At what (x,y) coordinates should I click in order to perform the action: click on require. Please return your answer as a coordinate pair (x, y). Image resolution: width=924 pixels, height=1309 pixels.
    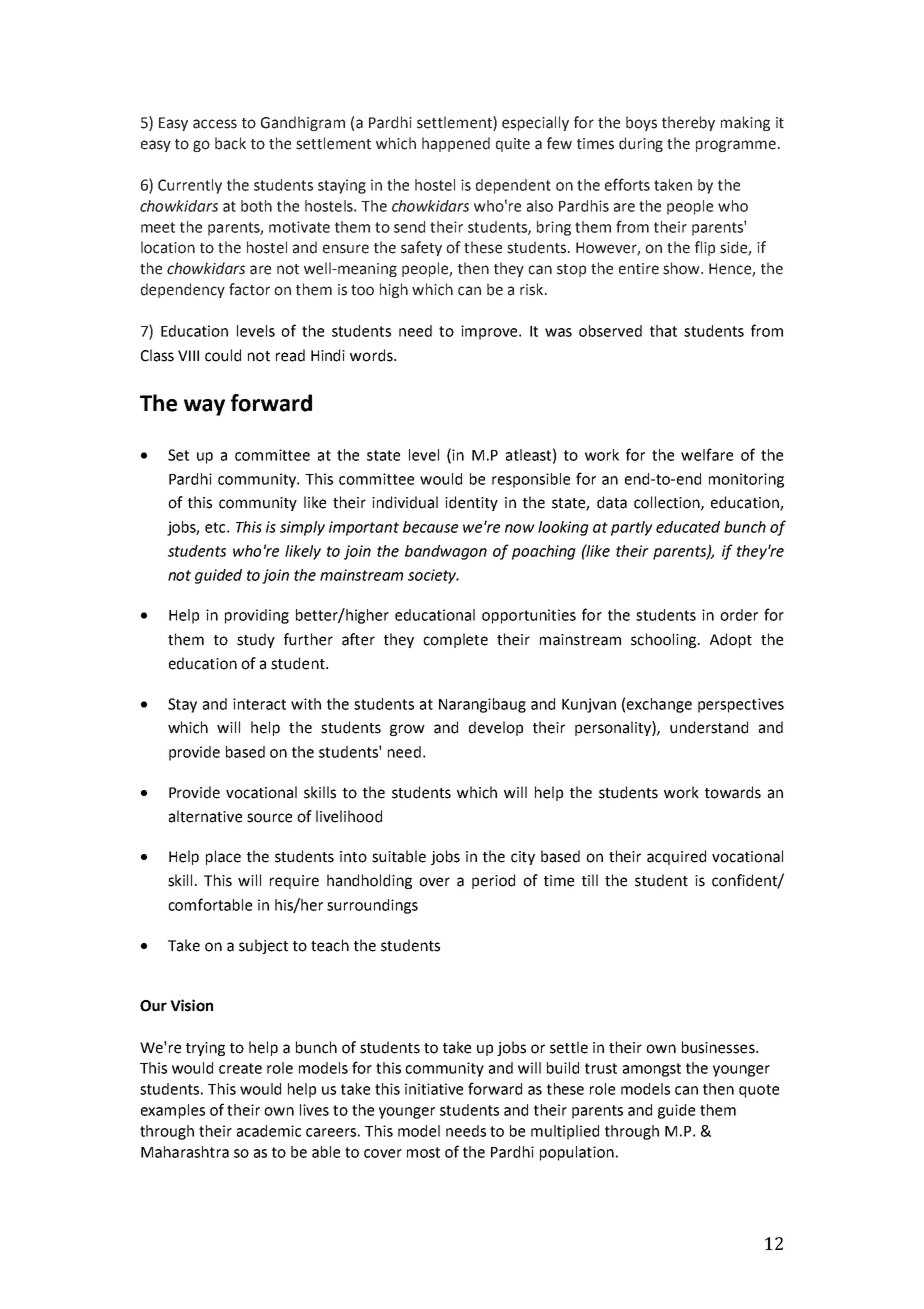
    Looking at the image, I should click on (294, 882).
